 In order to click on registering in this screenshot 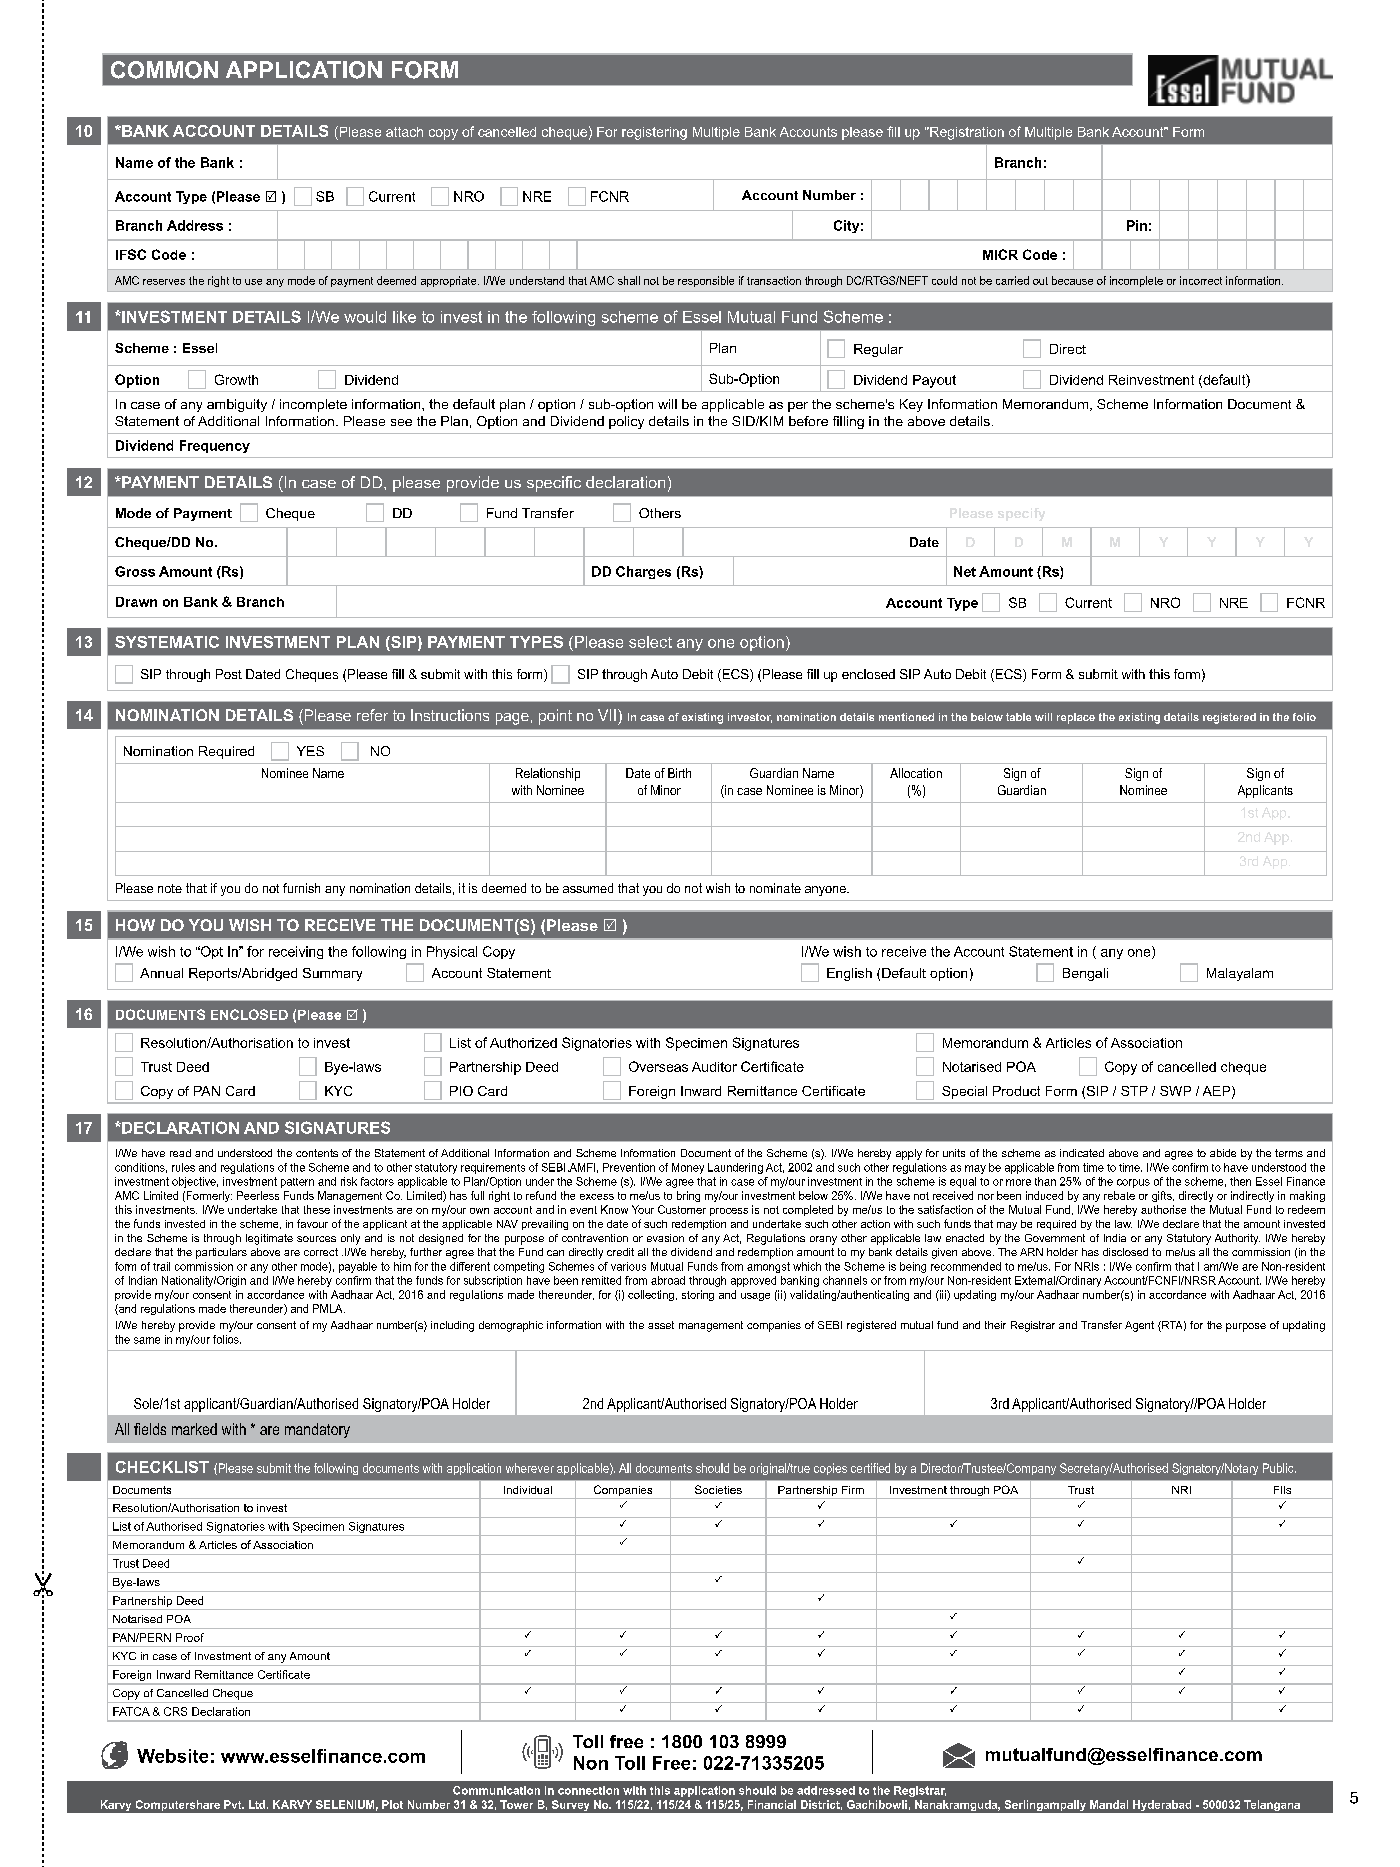, I will do `click(654, 133)`.
